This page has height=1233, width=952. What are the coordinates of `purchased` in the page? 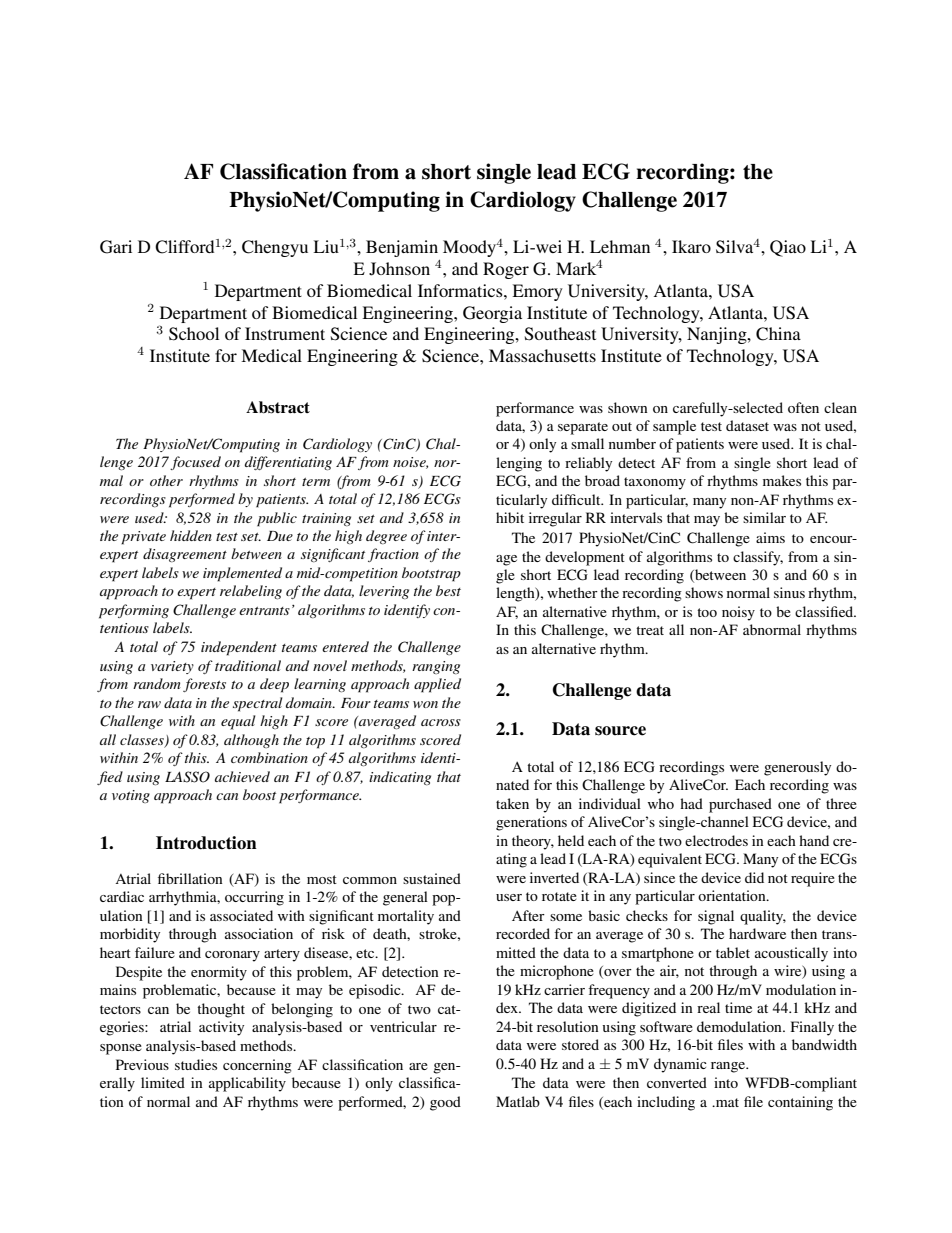 It's located at (740, 805).
